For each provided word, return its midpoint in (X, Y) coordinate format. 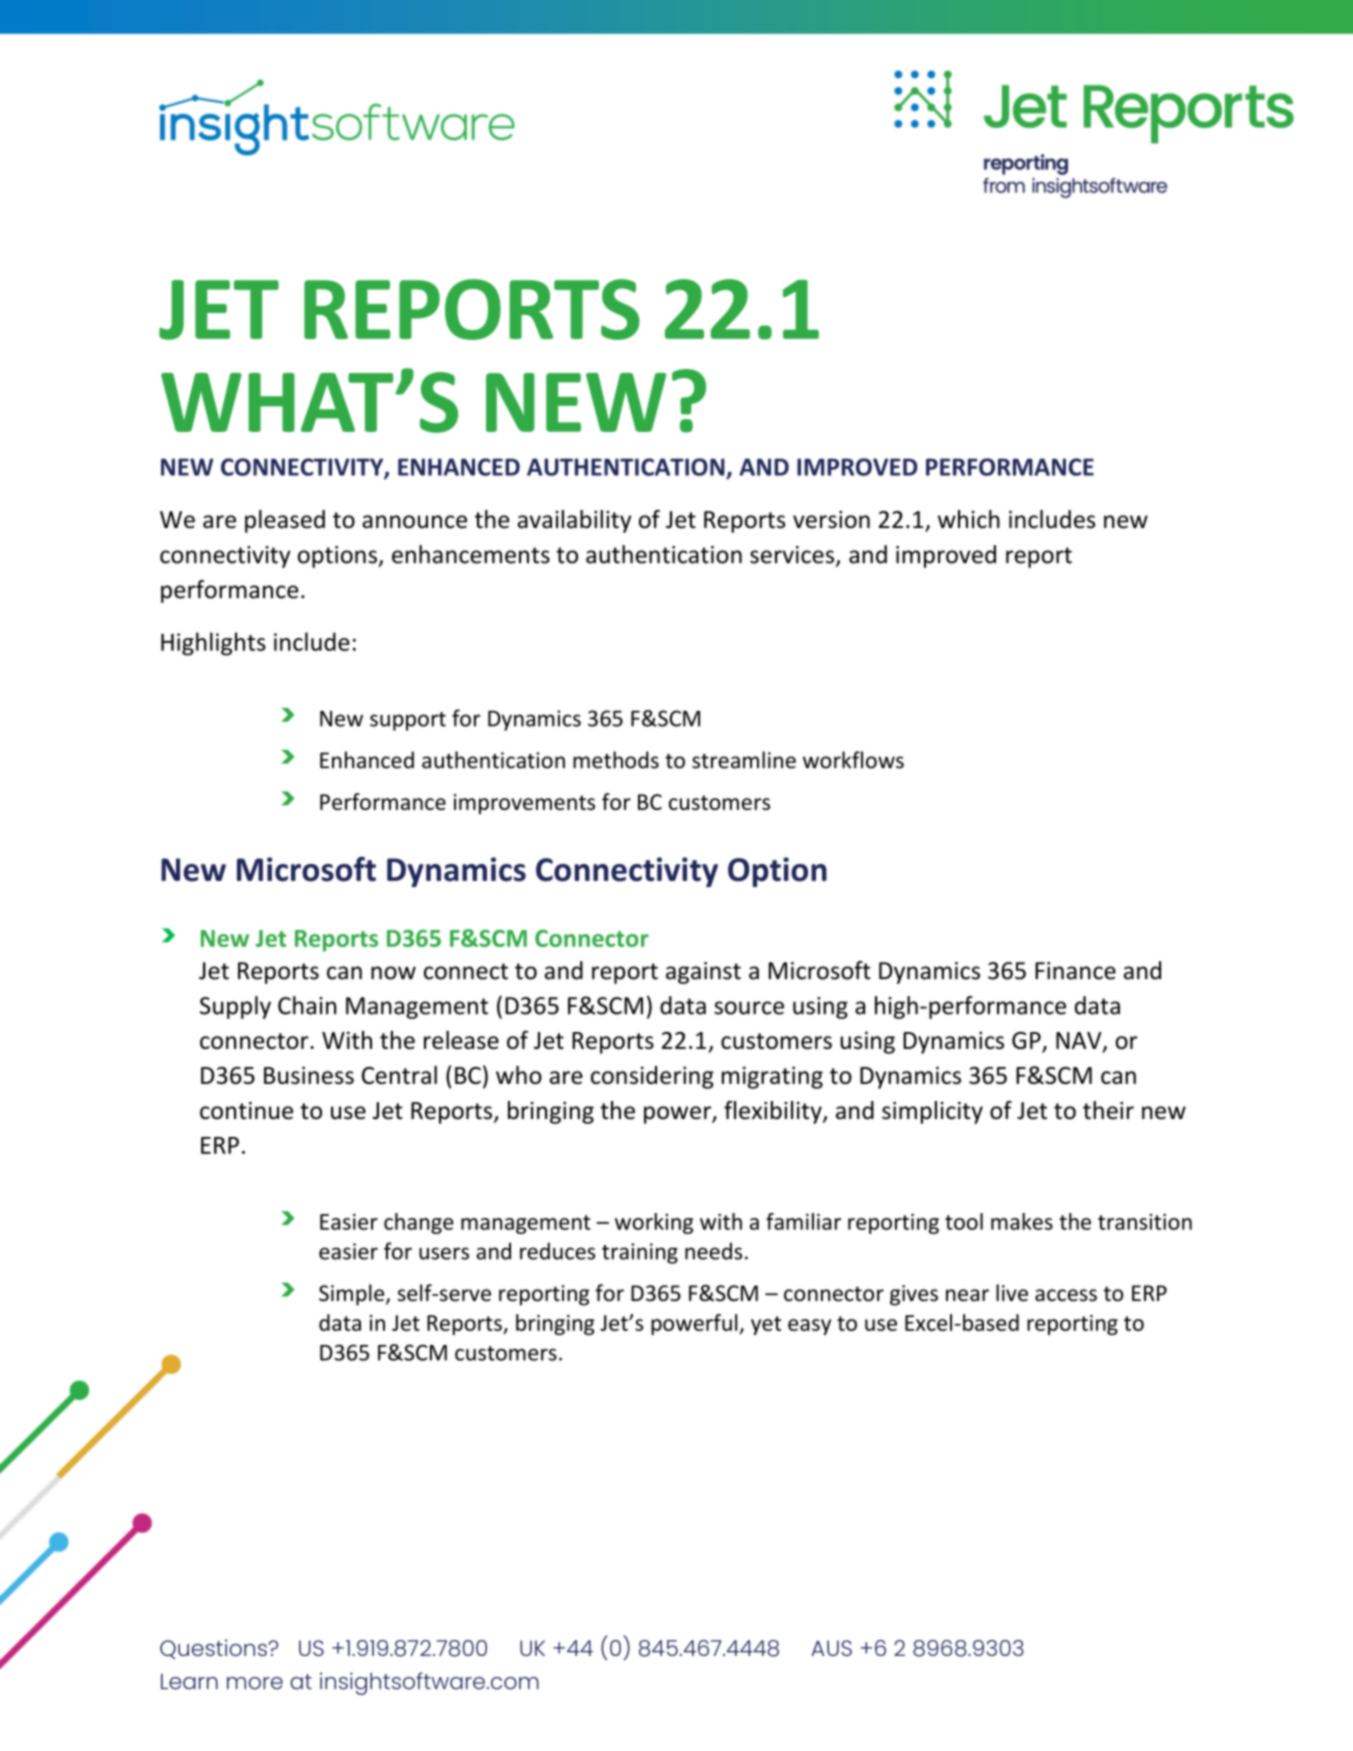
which (969, 519)
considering (652, 1077)
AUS (831, 1648)
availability (574, 521)
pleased (285, 521)
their (1108, 1110)
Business (309, 1075)
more (255, 1683)
